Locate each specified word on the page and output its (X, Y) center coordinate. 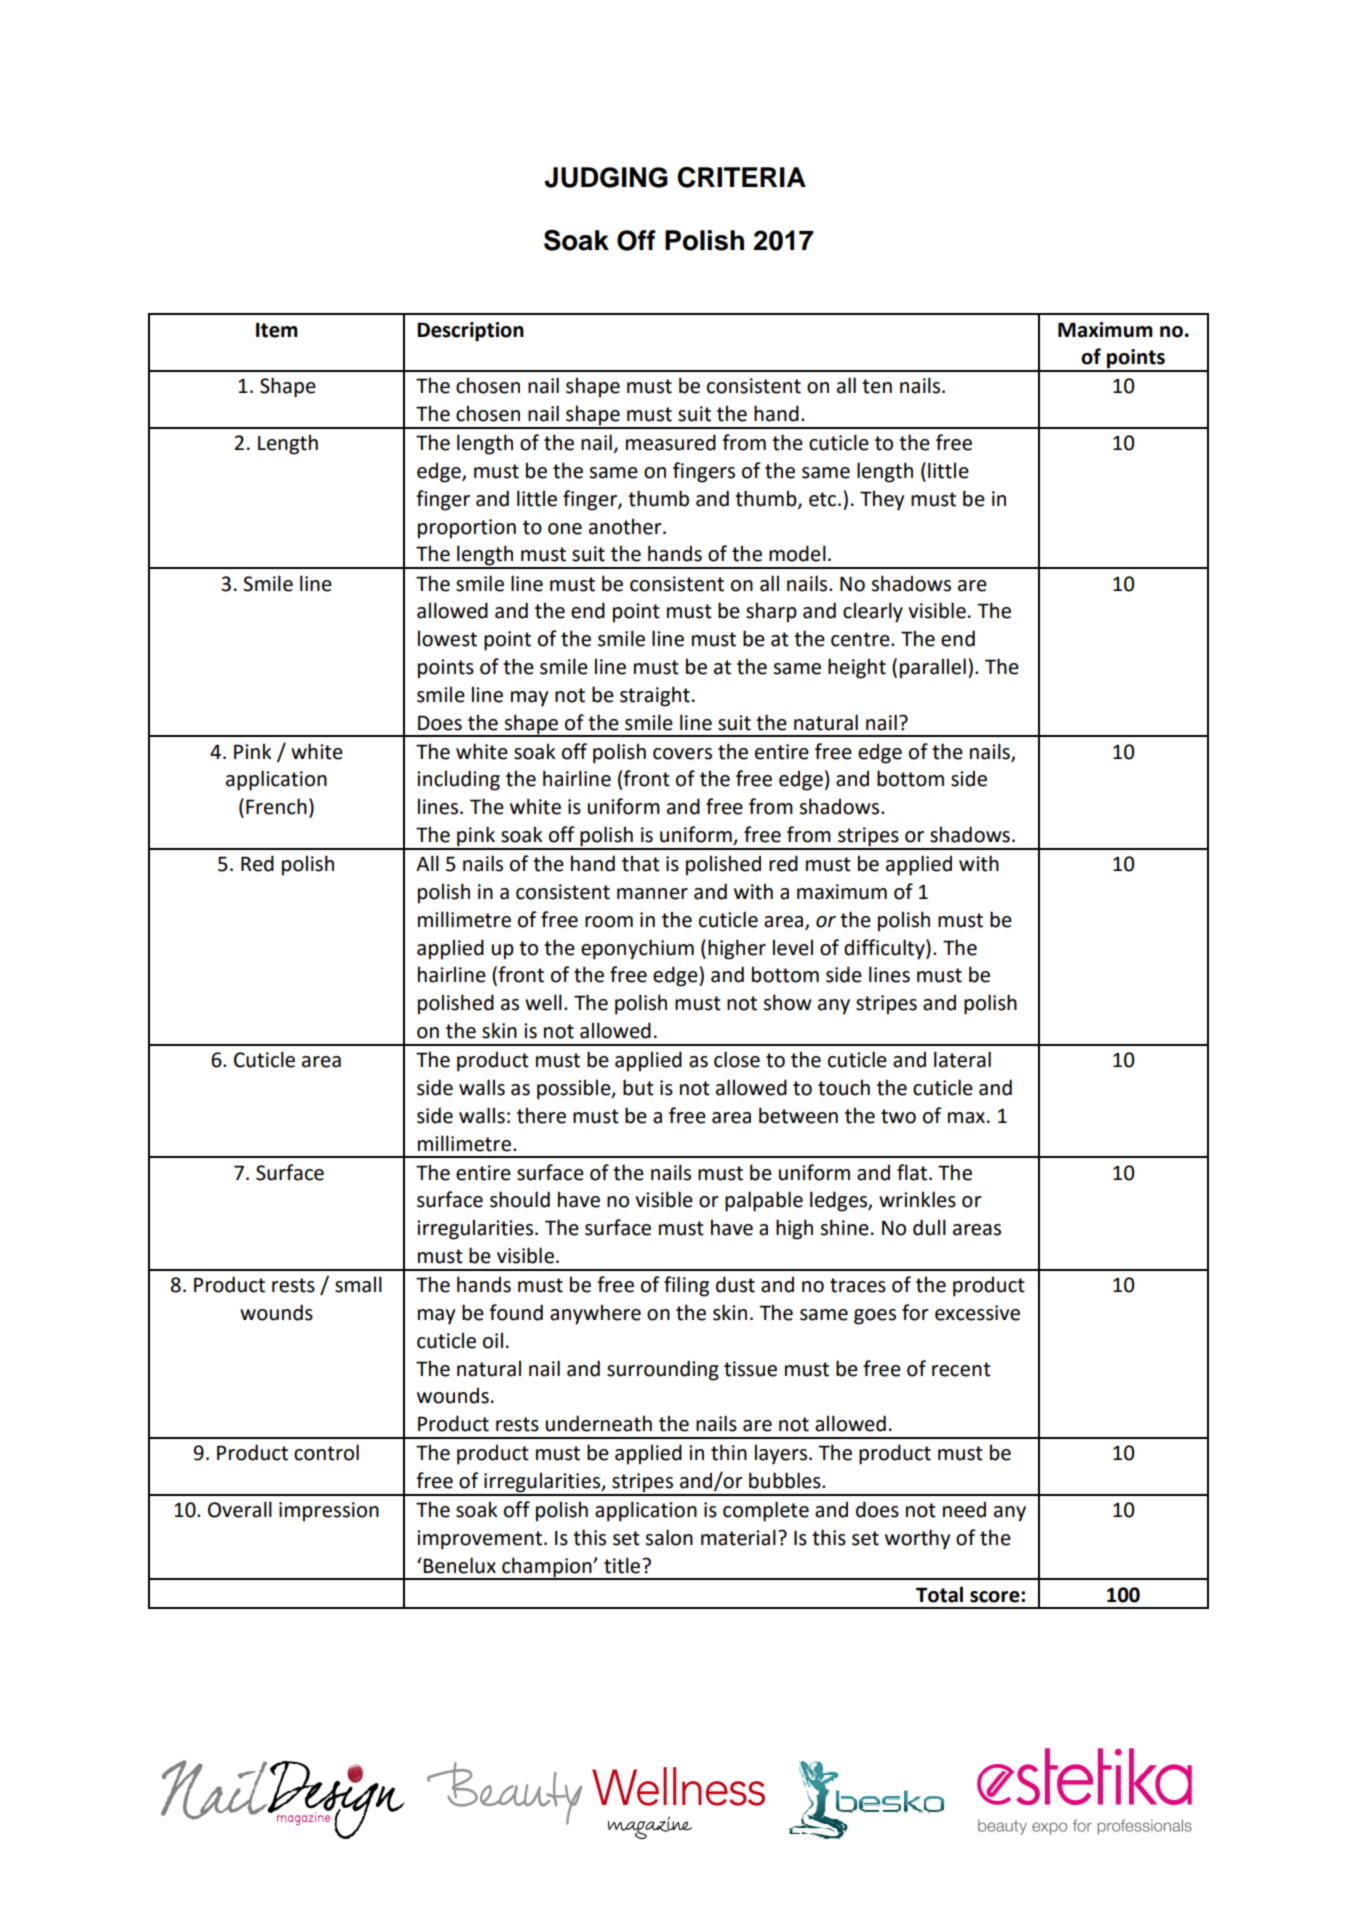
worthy (917, 1539)
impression (329, 1512)
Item (277, 330)
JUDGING (606, 177)
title (623, 1565)
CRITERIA (741, 177)
